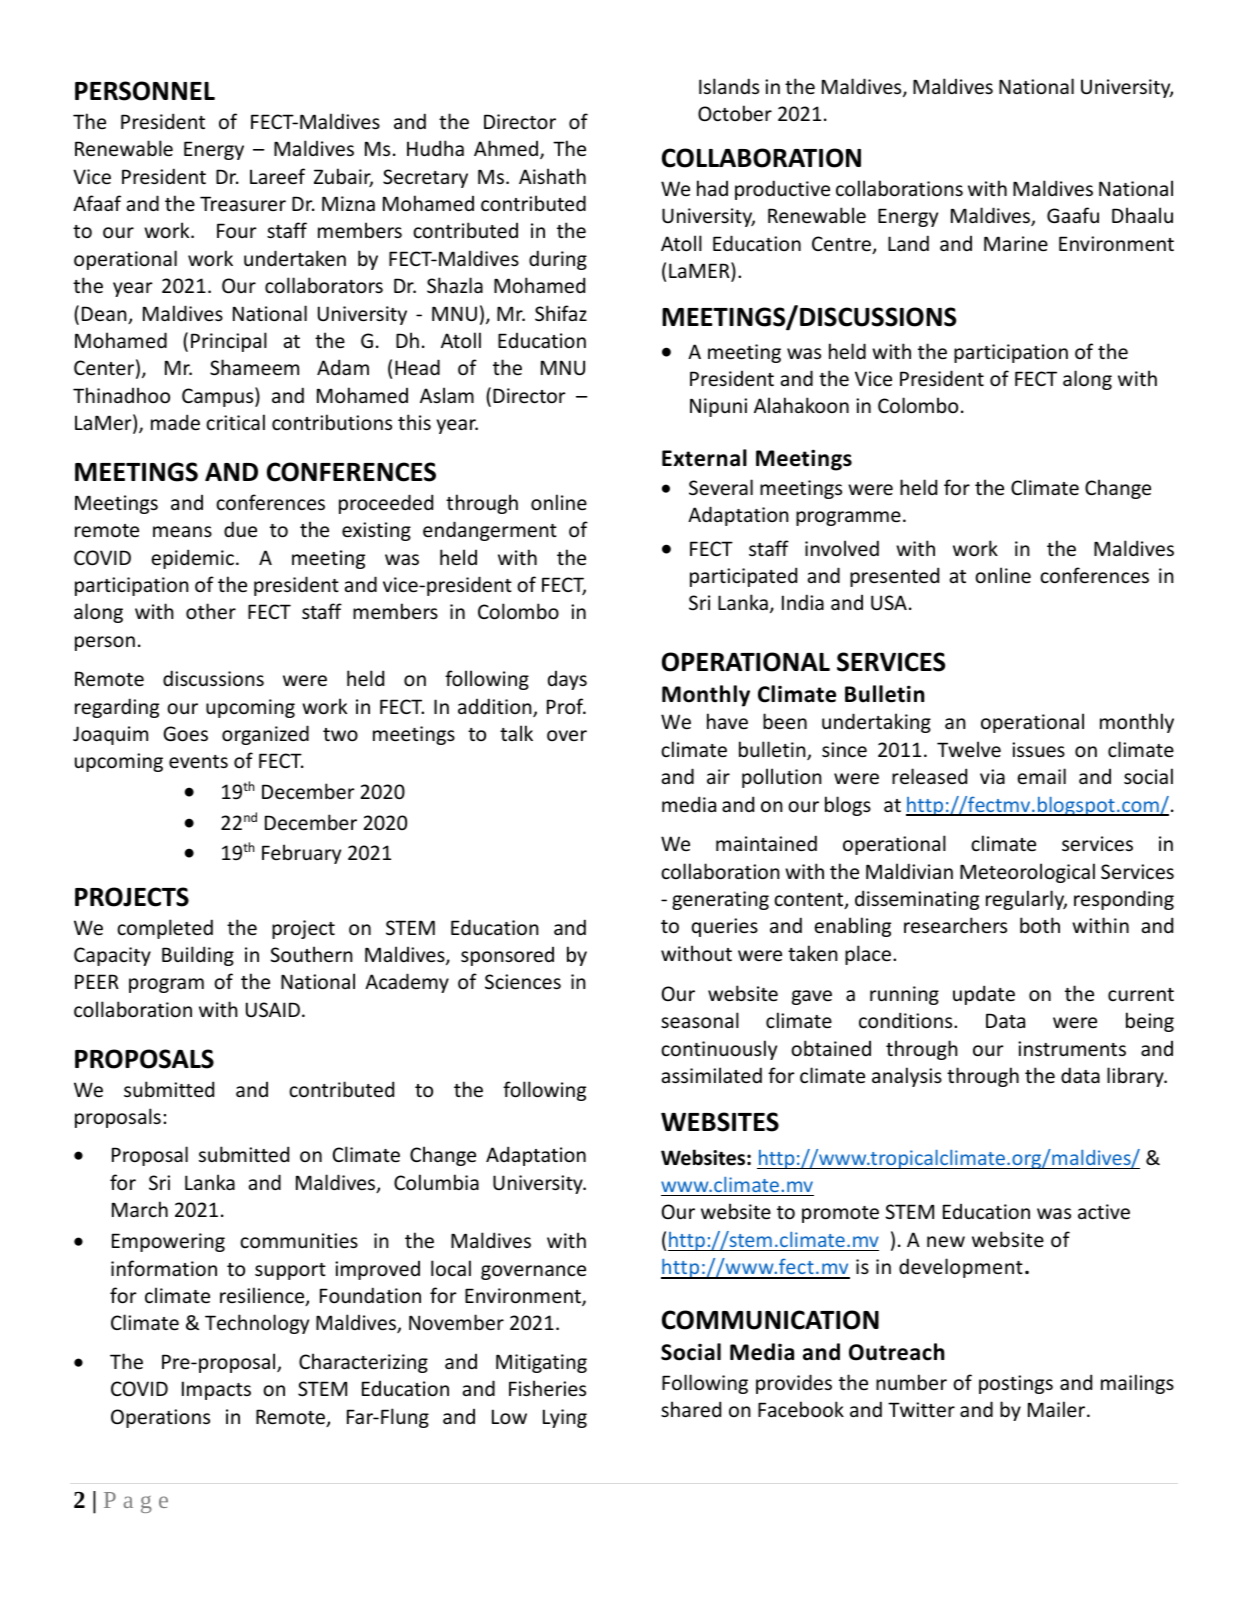 The height and width of the screenshot is (1615, 1248). I want to click on Impacts, so click(216, 1390).
